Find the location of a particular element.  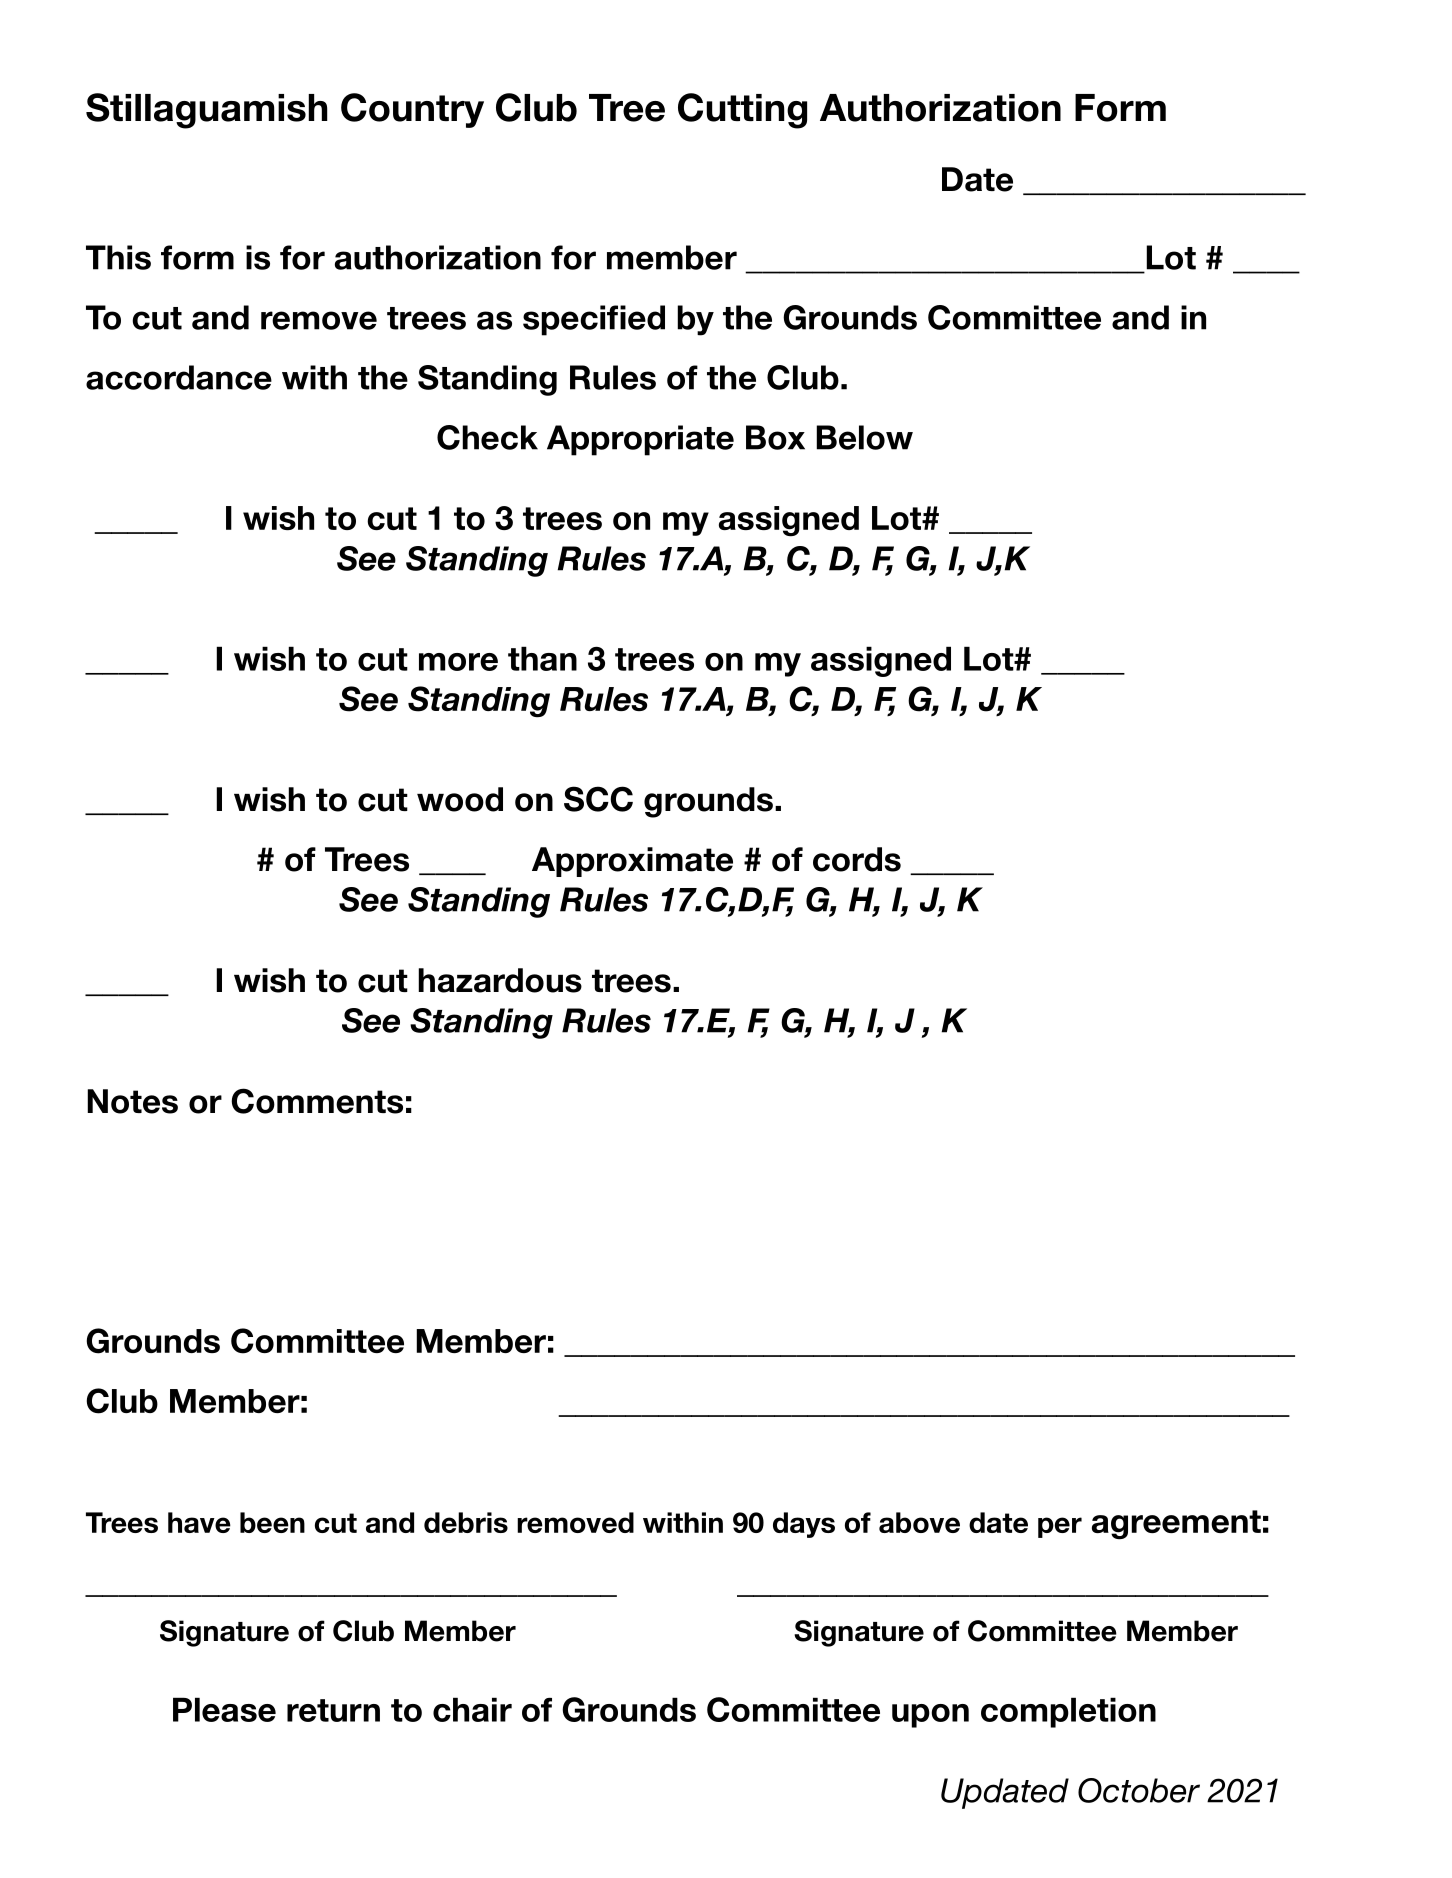

chair is located at coordinates (472, 1709).
